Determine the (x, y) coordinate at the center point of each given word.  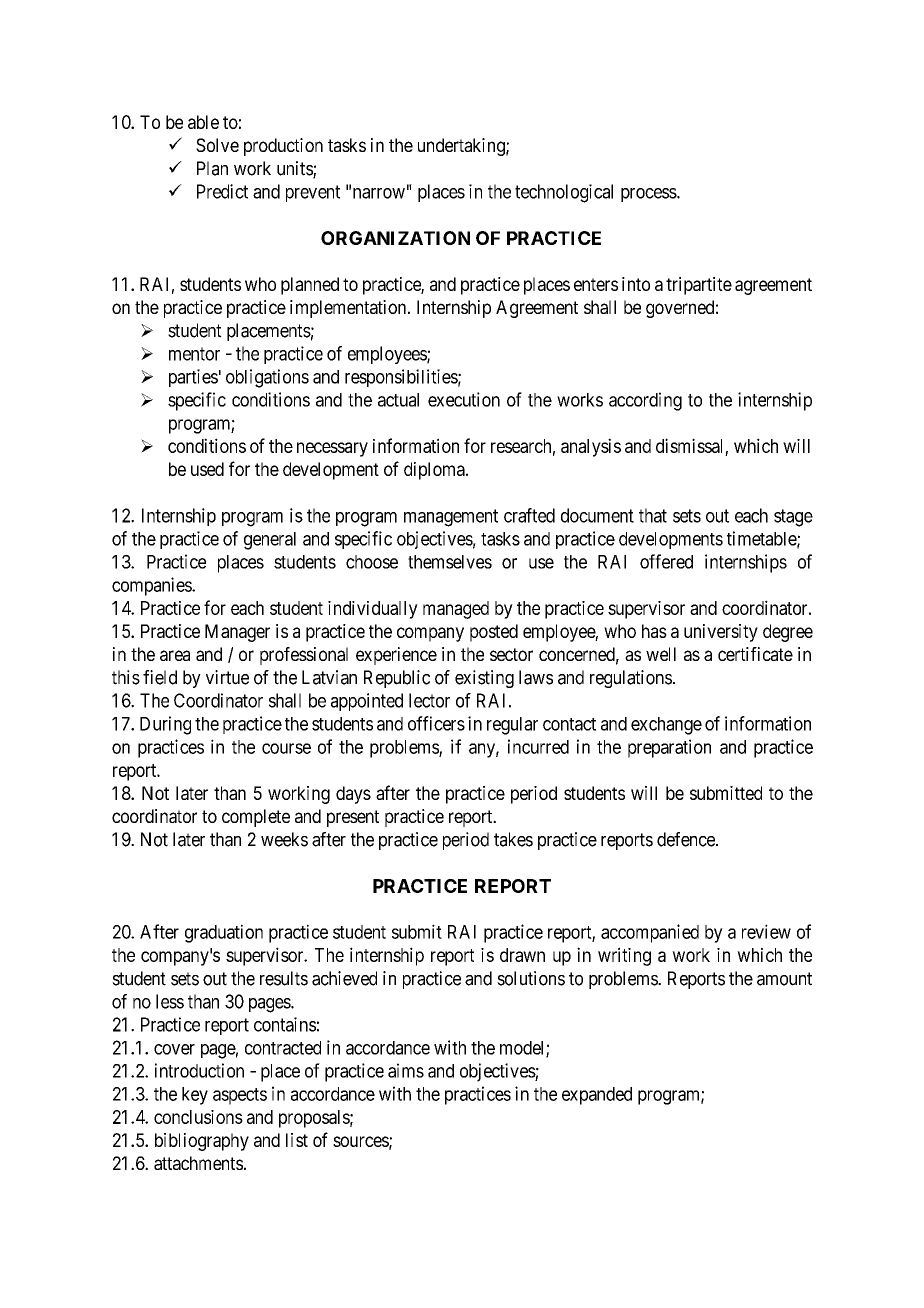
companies (152, 586)
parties (193, 378)
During (165, 725)
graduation (224, 933)
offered (666, 561)
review (766, 931)
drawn (522, 955)
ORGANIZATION (395, 238)
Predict (222, 191)
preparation (669, 748)
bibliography (202, 1142)
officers (436, 723)
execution (464, 399)
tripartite (699, 286)
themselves (450, 562)
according (645, 401)
